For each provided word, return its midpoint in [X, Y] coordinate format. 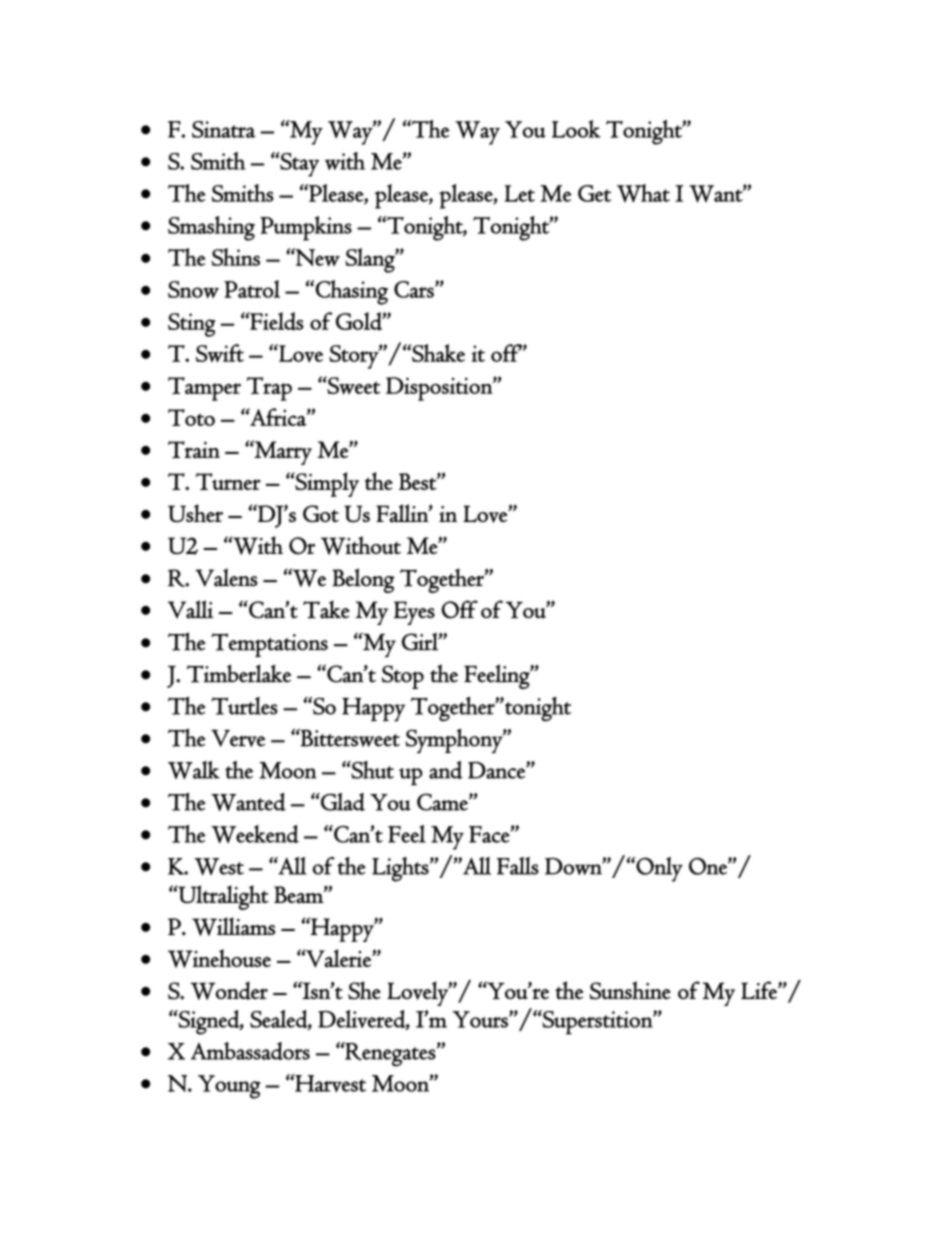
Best [418, 481]
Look [576, 129]
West [219, 866]
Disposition [440, 389]
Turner [228, 481]
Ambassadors [250, 1051]
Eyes [414, 613]
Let [520, 193]
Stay [298, 164]
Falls [518, 866]
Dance [497, 770]
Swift [220, 353]
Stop [403, 677]
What [643, 193]
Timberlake [239, 673]
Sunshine [630, 990]
